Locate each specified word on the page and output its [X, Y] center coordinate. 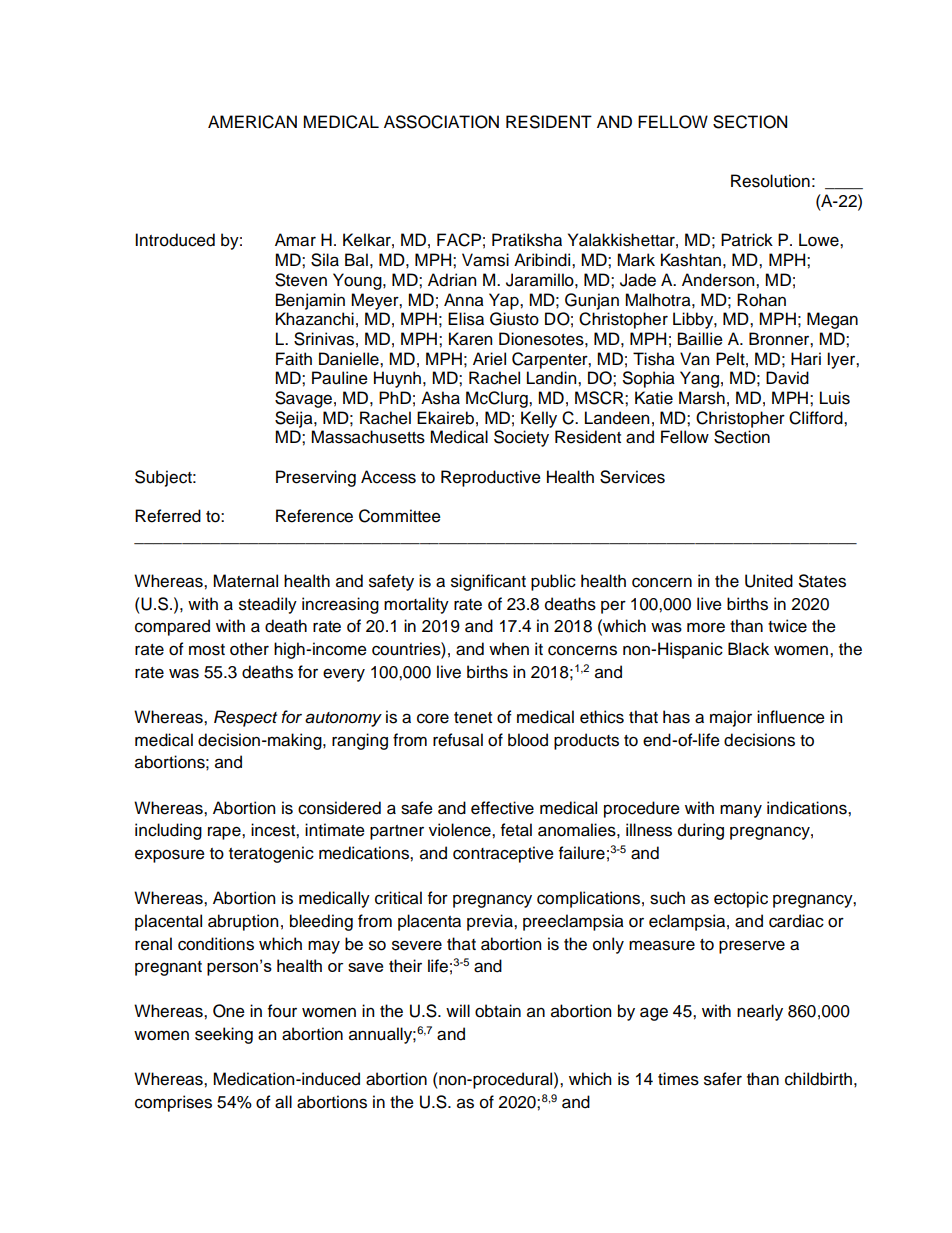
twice [787, 626]
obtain [498, 1011]
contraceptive [503, 854]
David [787, 378]
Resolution [770, 181]
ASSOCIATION [441, 122]
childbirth [818, 1079]
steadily [268, 605]
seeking [224, 1035]
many [741, 811]
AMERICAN [252, 122]
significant [488, 582]
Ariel [489, 359]
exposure [170, 856]
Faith [294, 359]
